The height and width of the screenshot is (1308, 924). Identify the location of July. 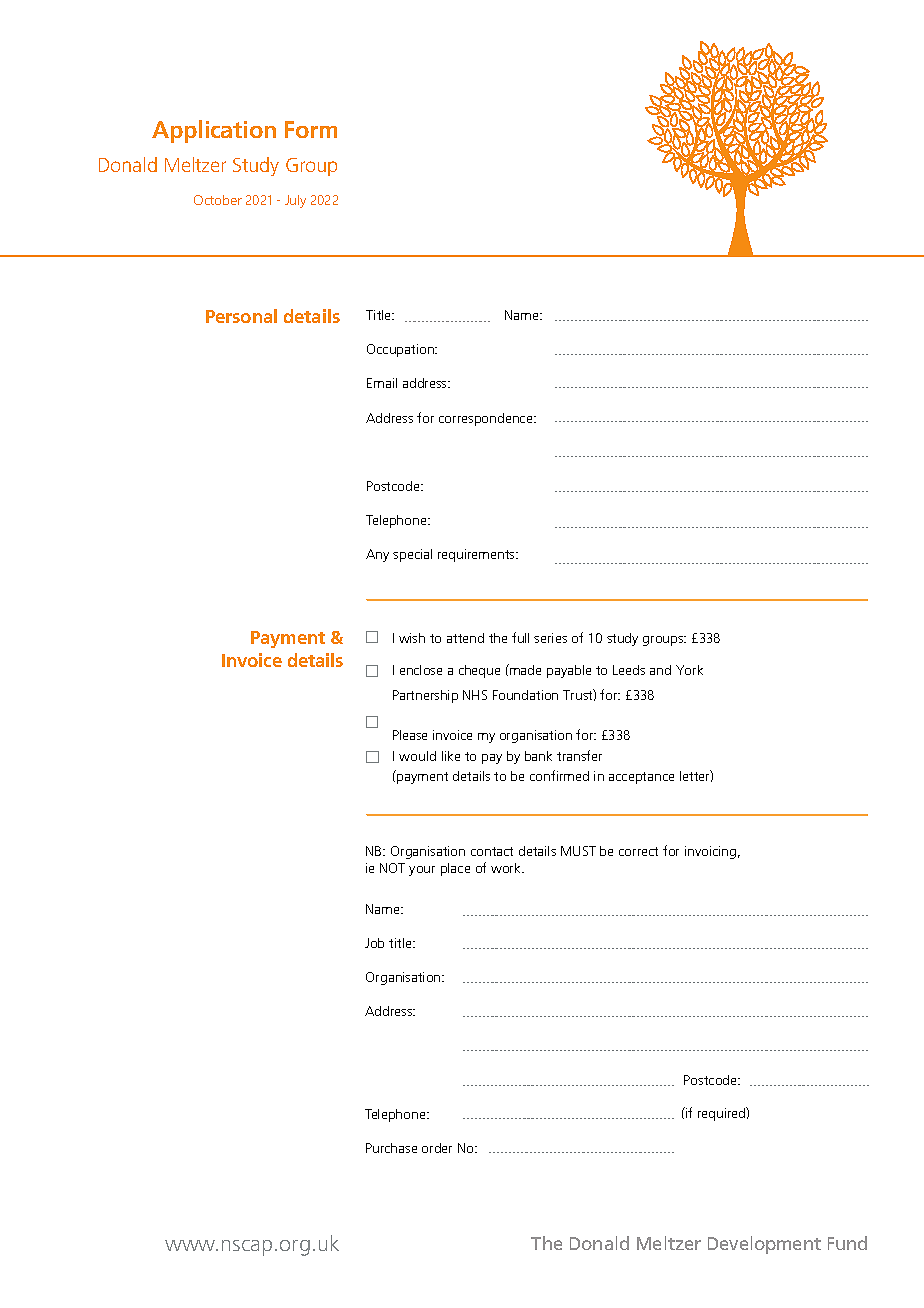
(295, 201).
